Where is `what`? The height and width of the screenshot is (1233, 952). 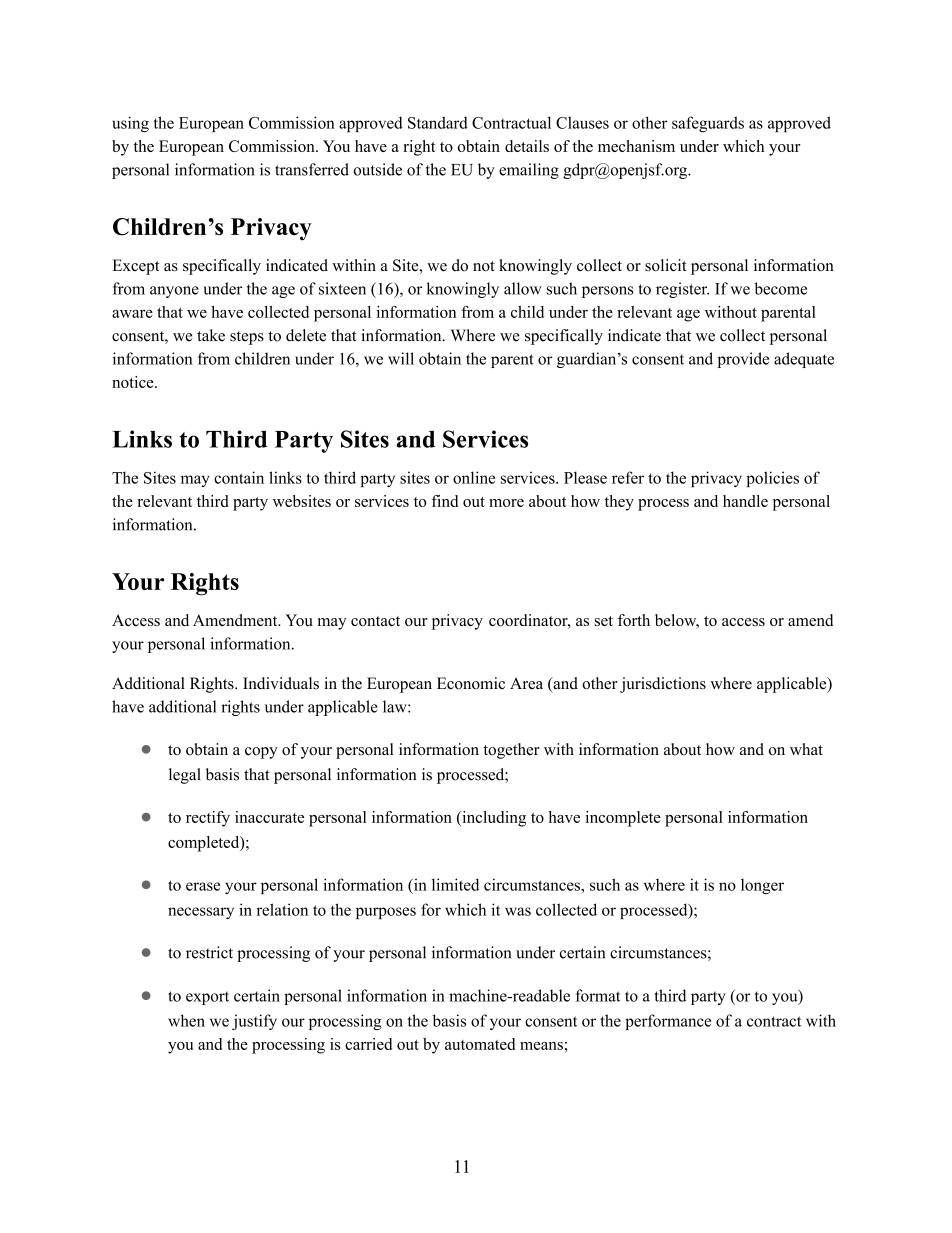
what is located at coordinates (806, 749).
